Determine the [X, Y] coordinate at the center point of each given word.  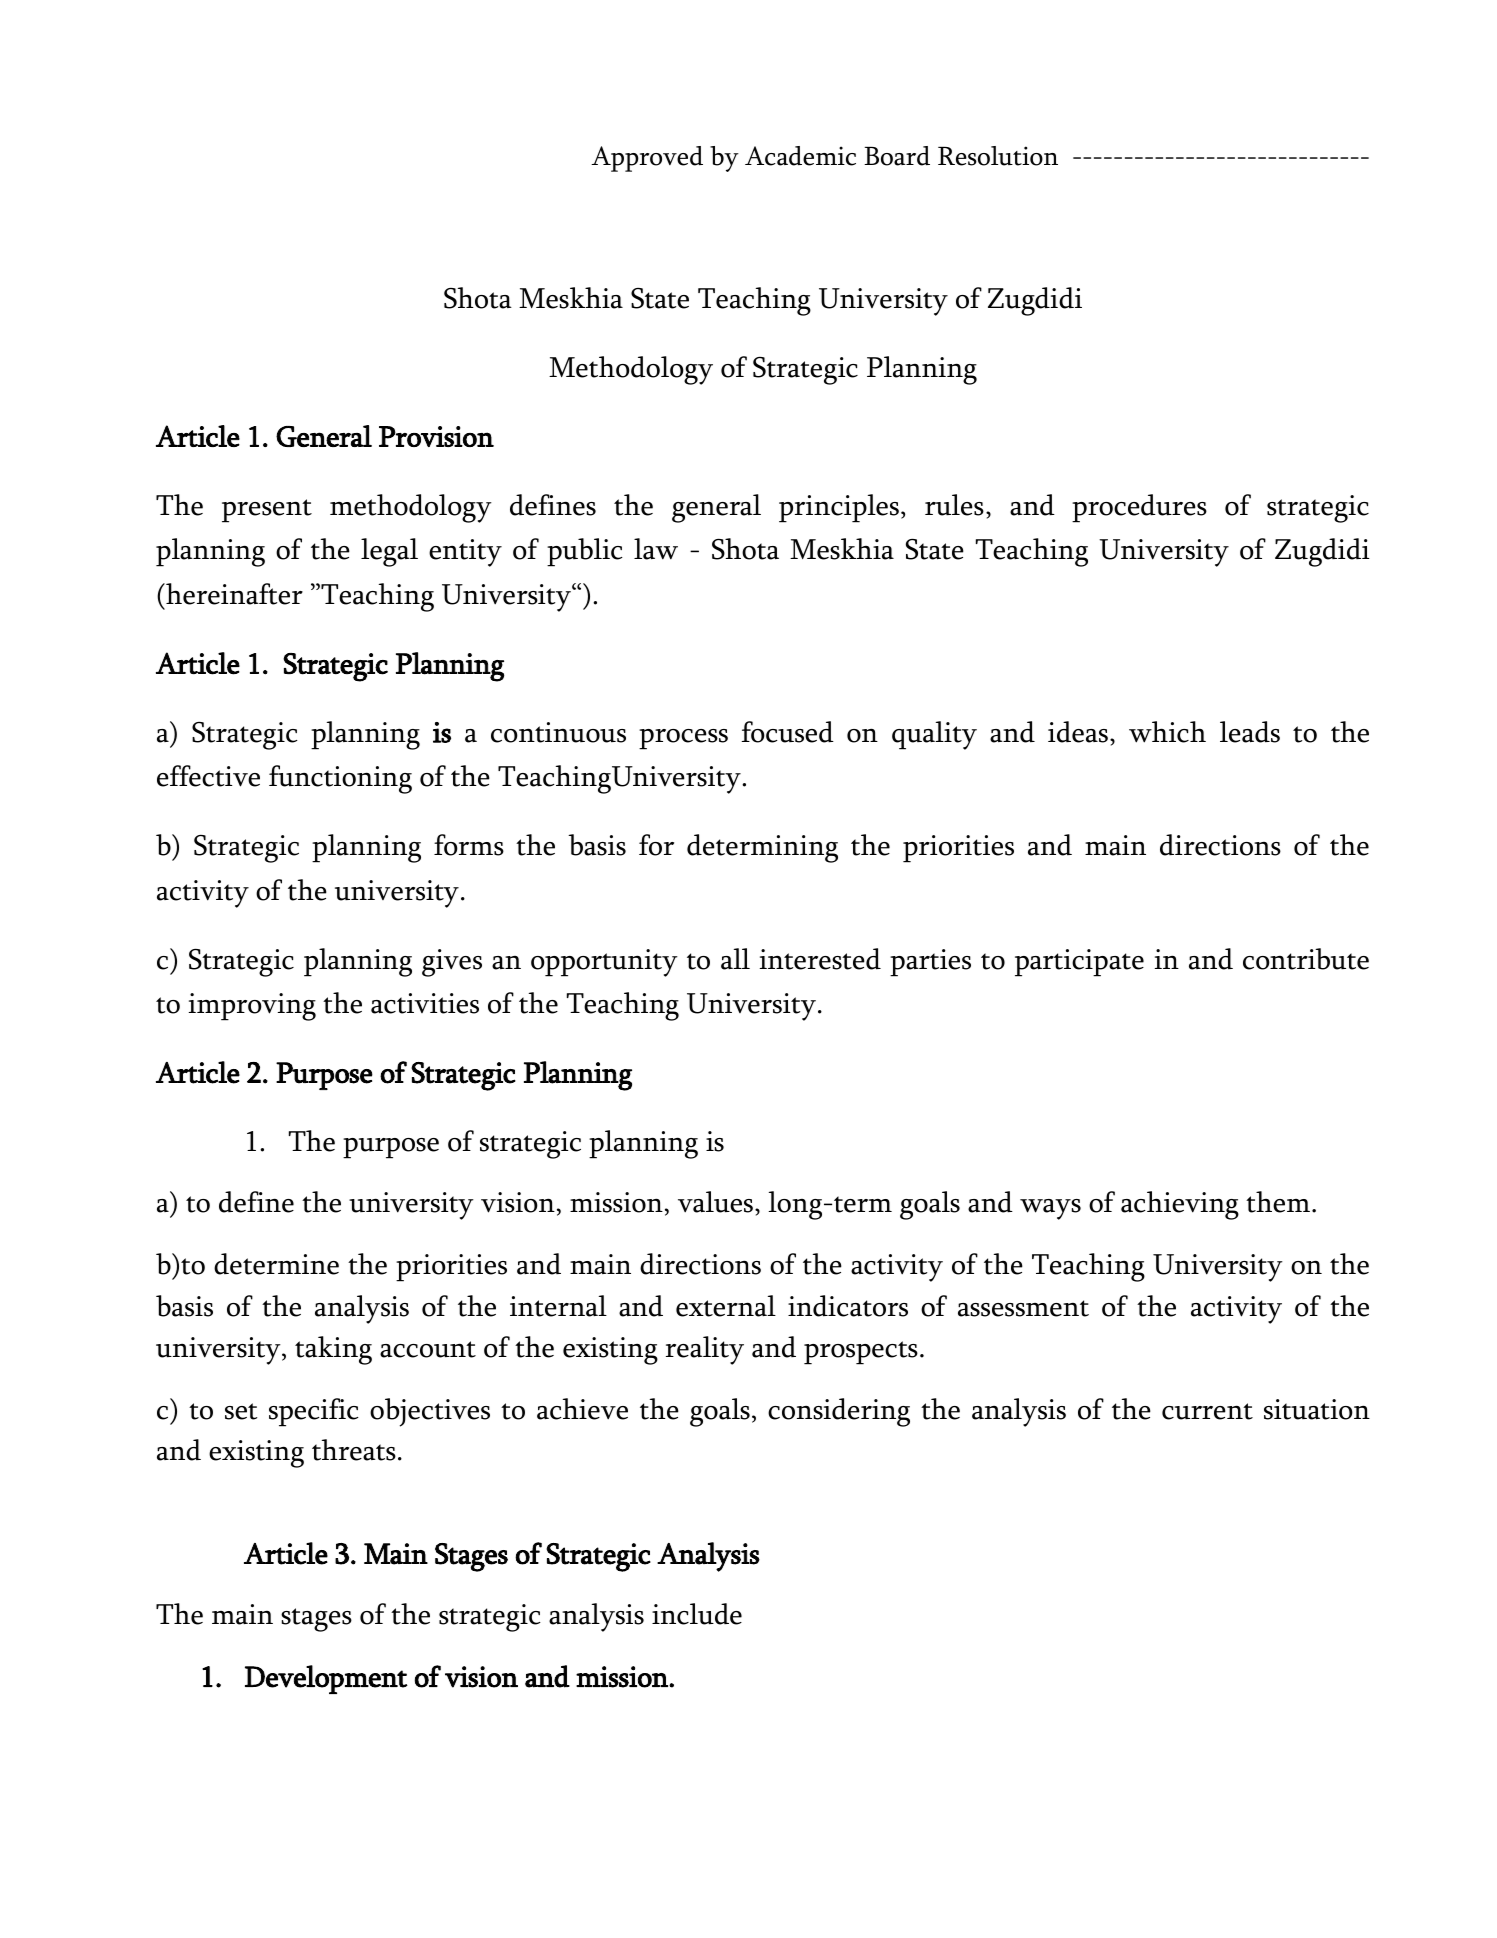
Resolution [998, 156]
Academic [800, 156]
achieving [1180, 1205]
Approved [647, 159]
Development [326, 1679]
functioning [340, 779]
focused [787, 732]
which [1167, 732]
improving [252, 1007]
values [715, 1202]
